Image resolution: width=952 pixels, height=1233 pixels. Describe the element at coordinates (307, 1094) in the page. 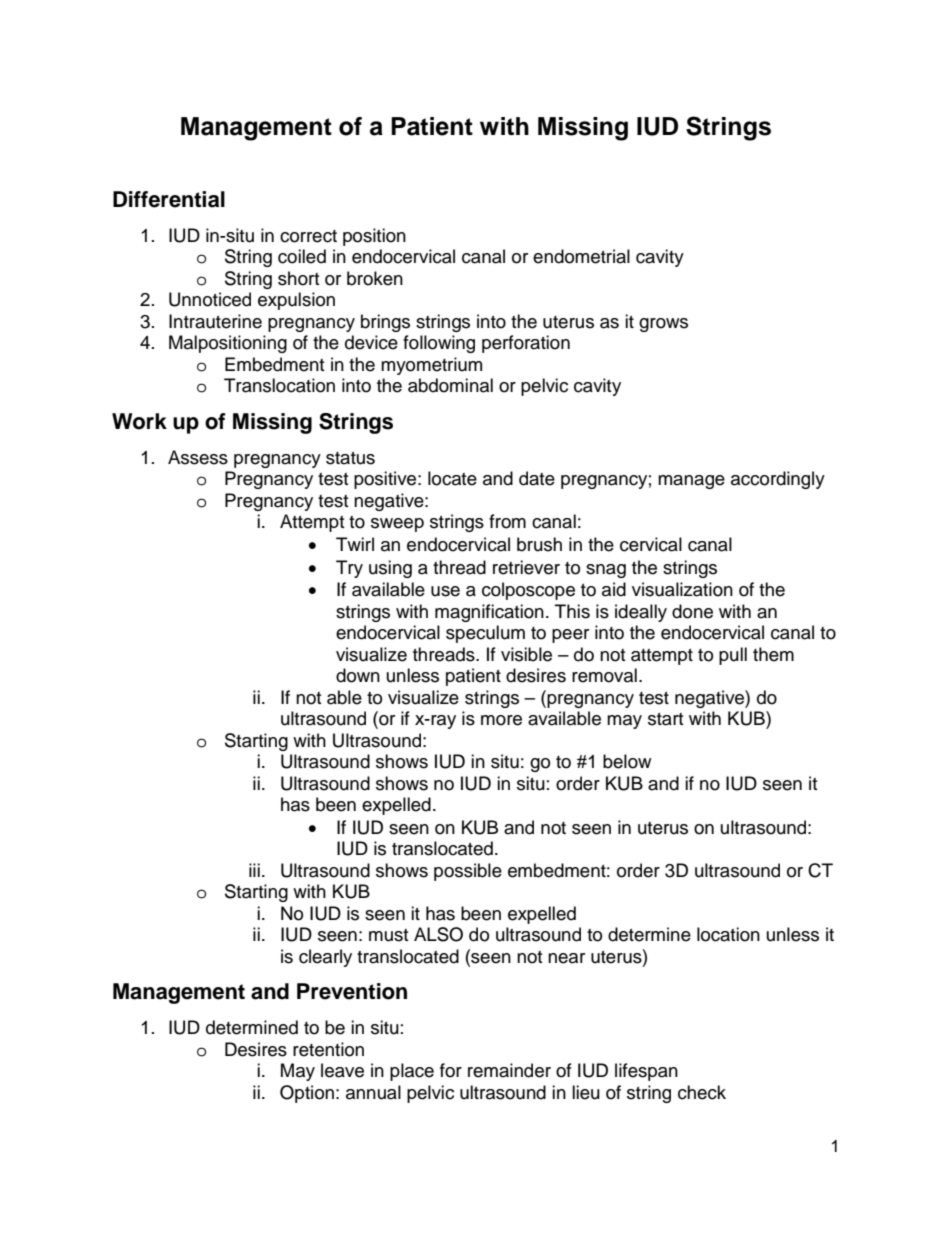

I see `Option` at that location.
